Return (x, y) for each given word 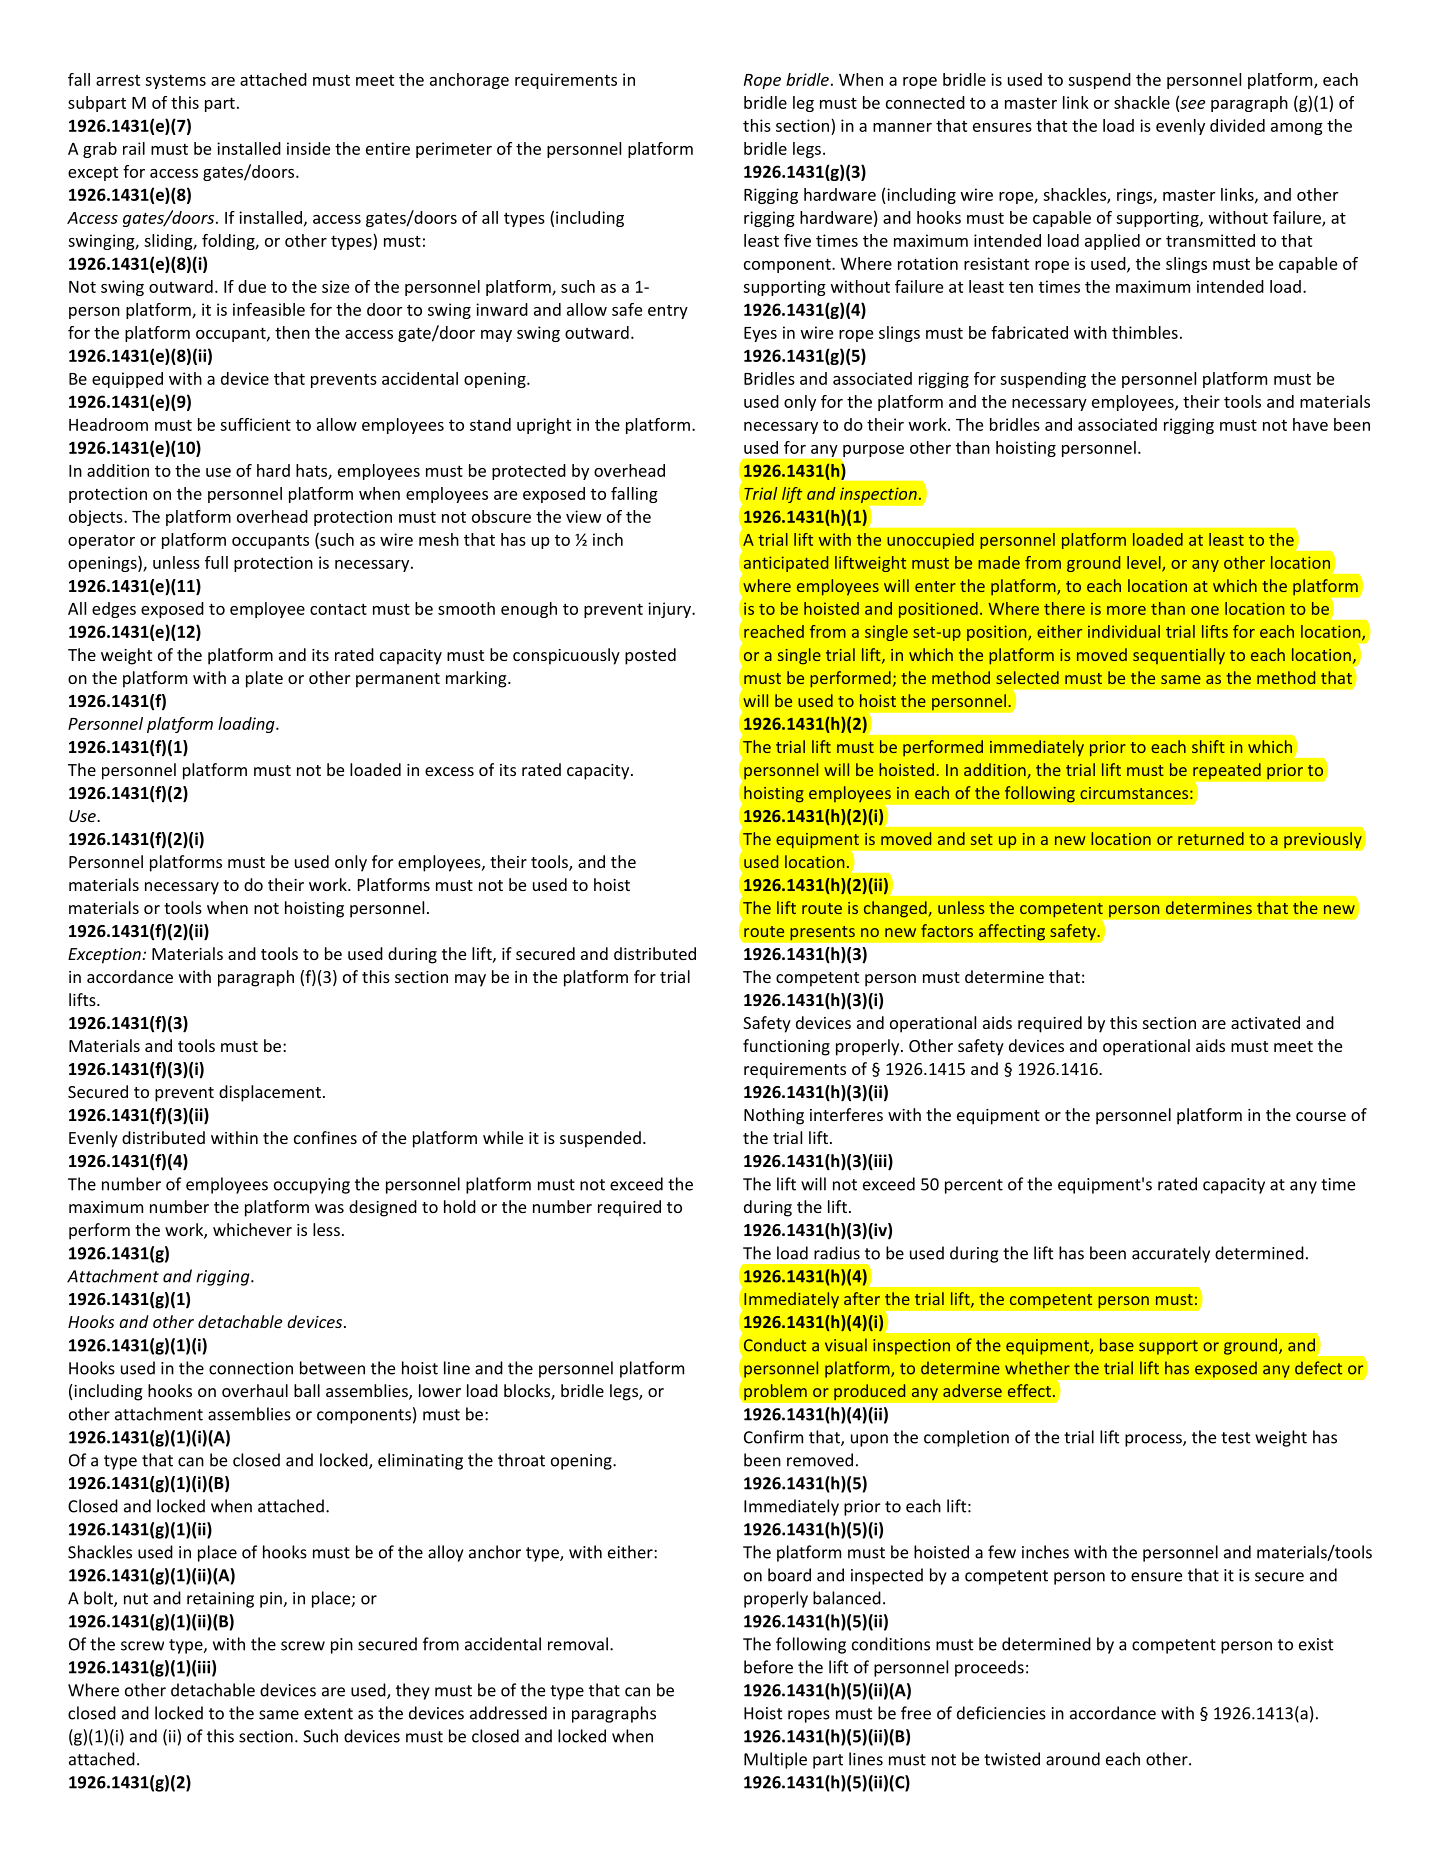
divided (1237, 125)
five (797, 240)
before (768, 1667)
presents (822, 933)
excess (449, 771)
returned (1211, 838)
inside (308, 148)
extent (328, 1714)
